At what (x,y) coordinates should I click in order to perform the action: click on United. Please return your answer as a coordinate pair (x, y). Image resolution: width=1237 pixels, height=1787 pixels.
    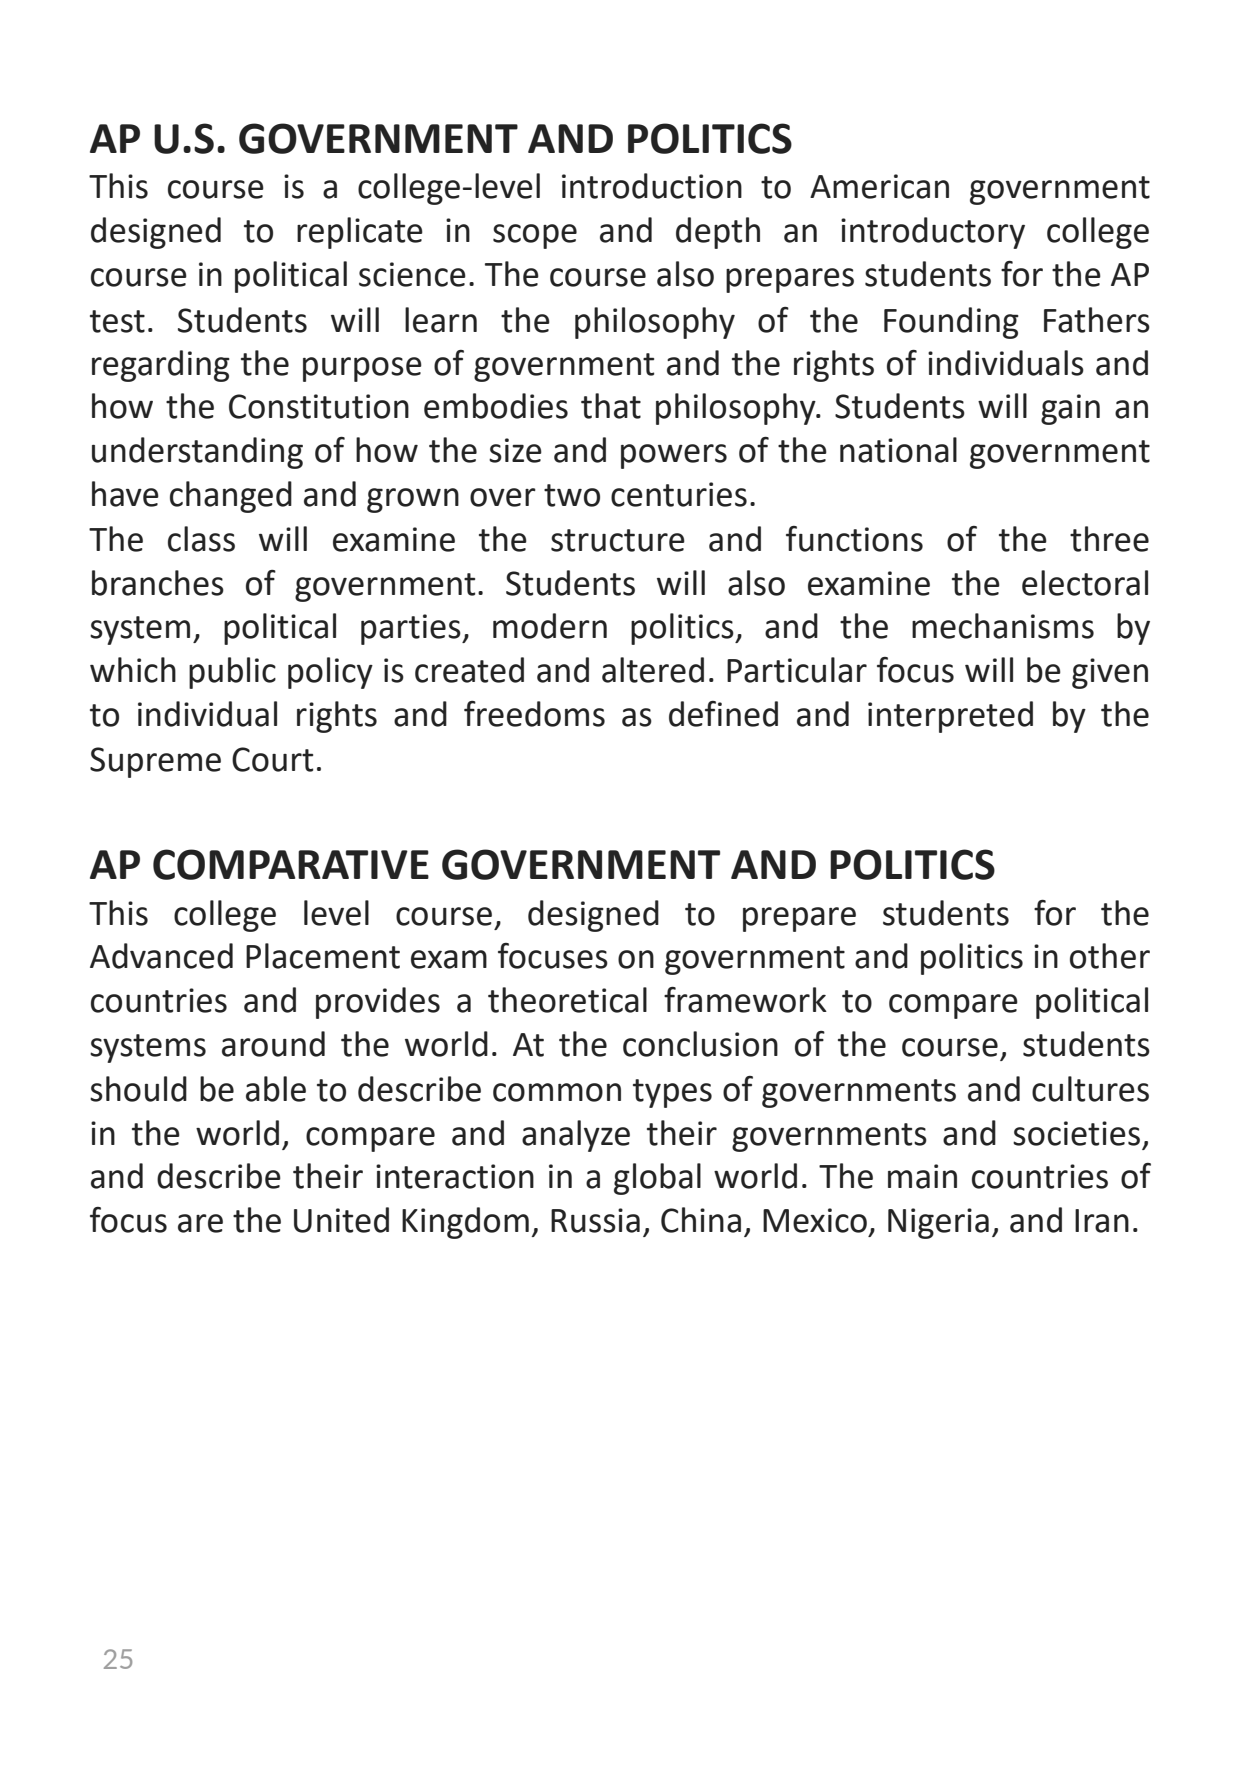
    Looking at the image, I should click on (341, 1220).
